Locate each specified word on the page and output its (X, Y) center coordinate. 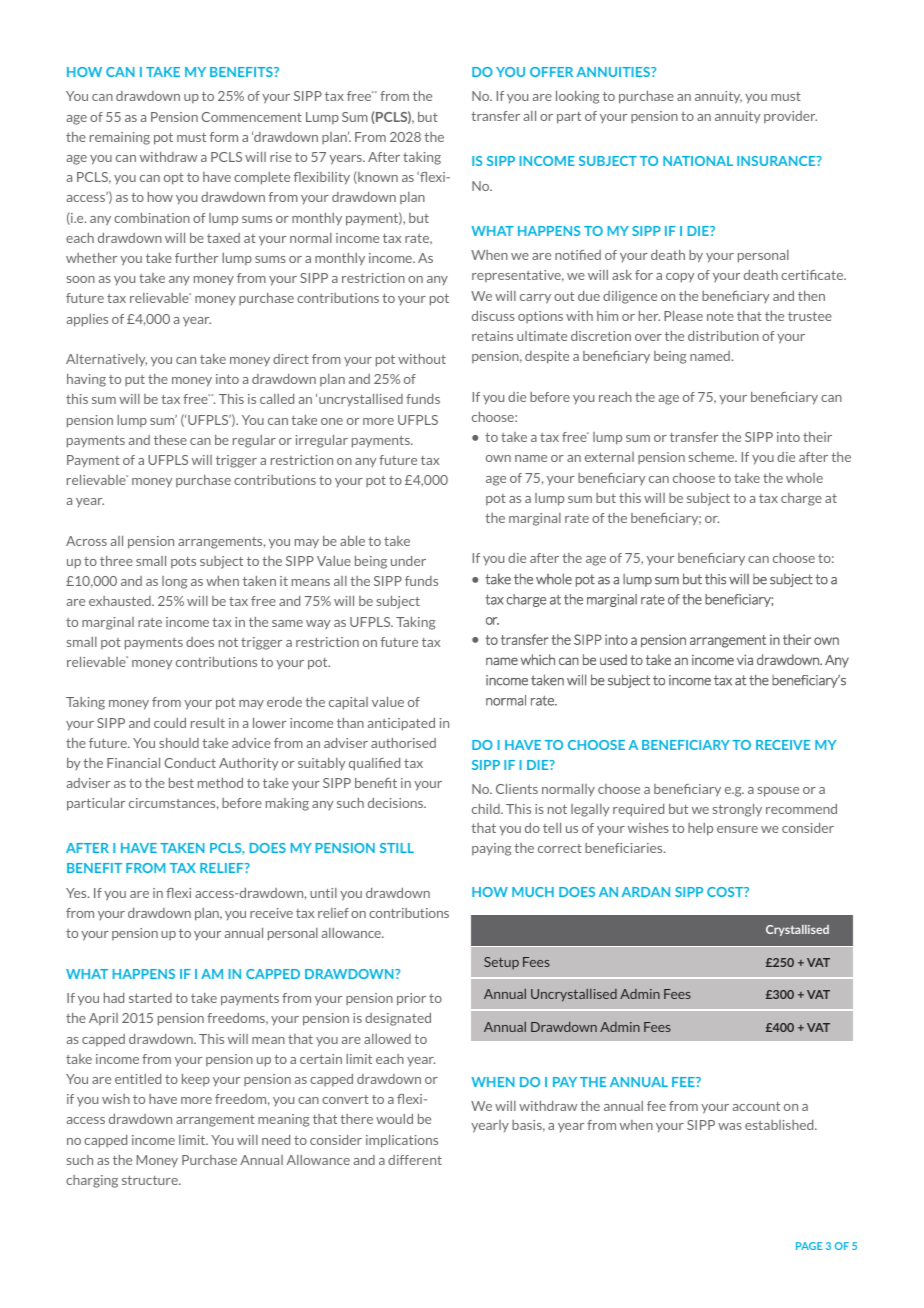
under (408, 561)
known (377, 177)
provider (790, 117)
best (181, 783)
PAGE (809, 1246)
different (415, 1160)
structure (151, 1180)
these (170, 440)
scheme (713, 457)
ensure (737, 829)
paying (491, 849)
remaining (120, 138)
